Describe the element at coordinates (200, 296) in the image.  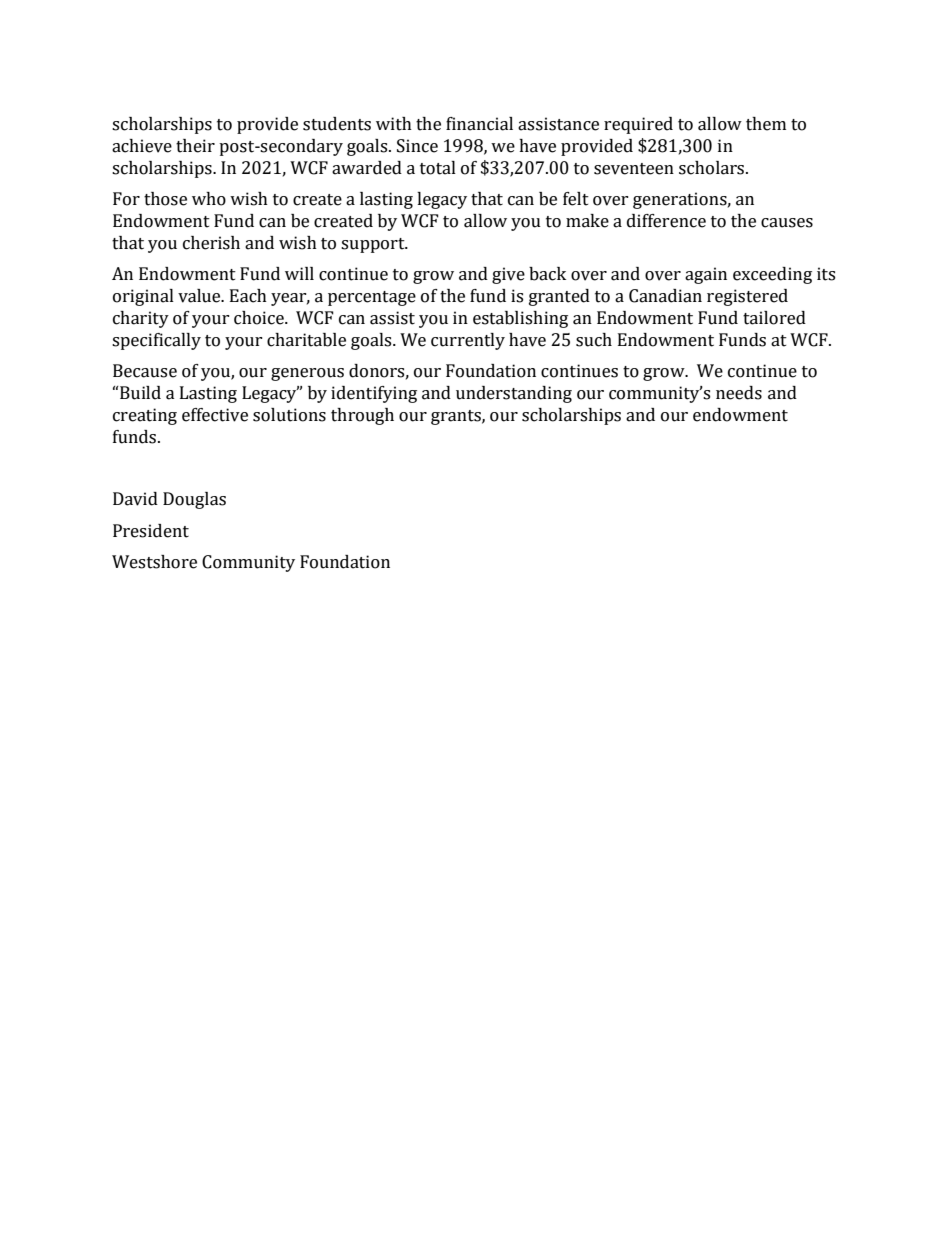
I see `value` at that location.
